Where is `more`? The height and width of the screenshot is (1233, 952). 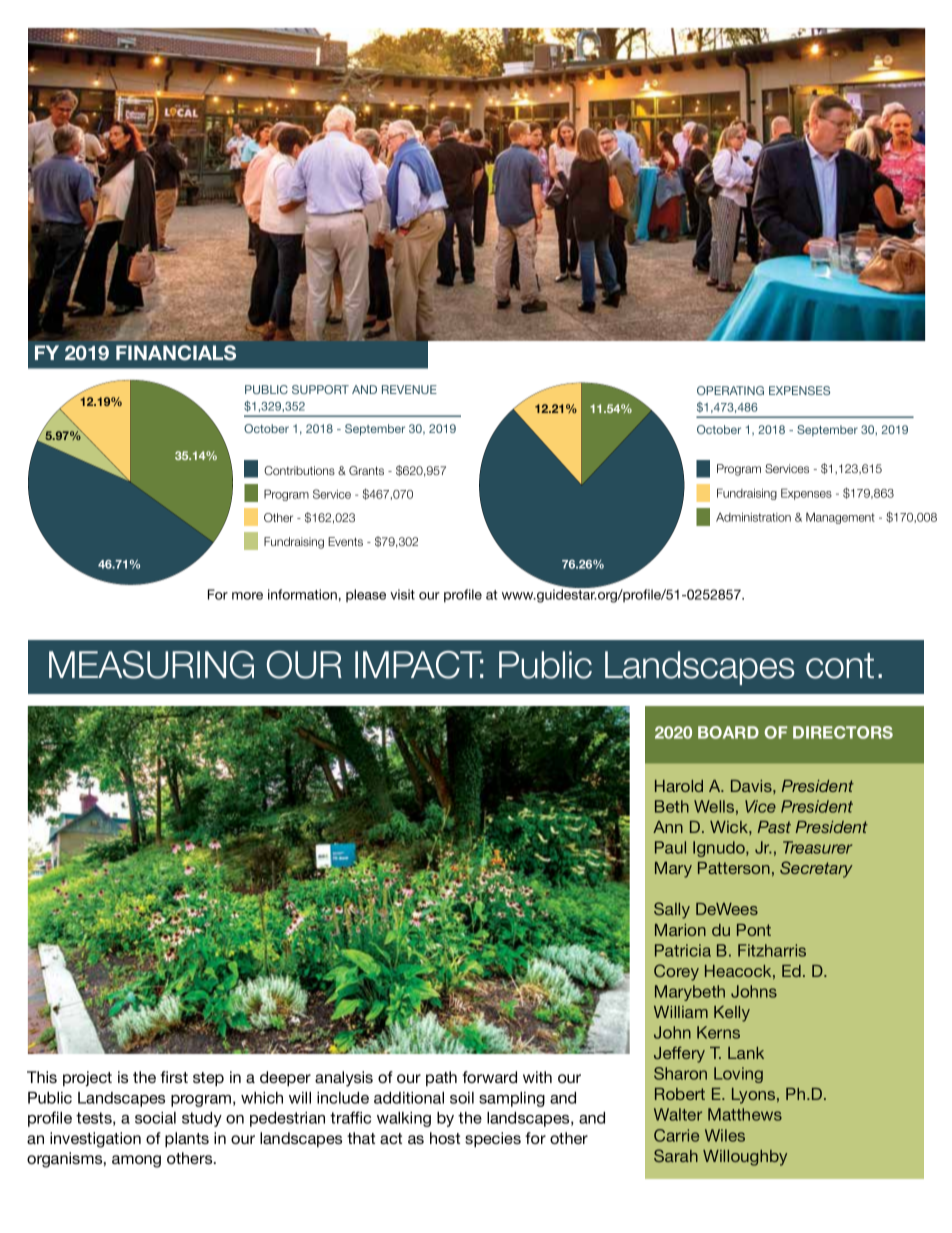
more is located at coordinates (247, 596).
